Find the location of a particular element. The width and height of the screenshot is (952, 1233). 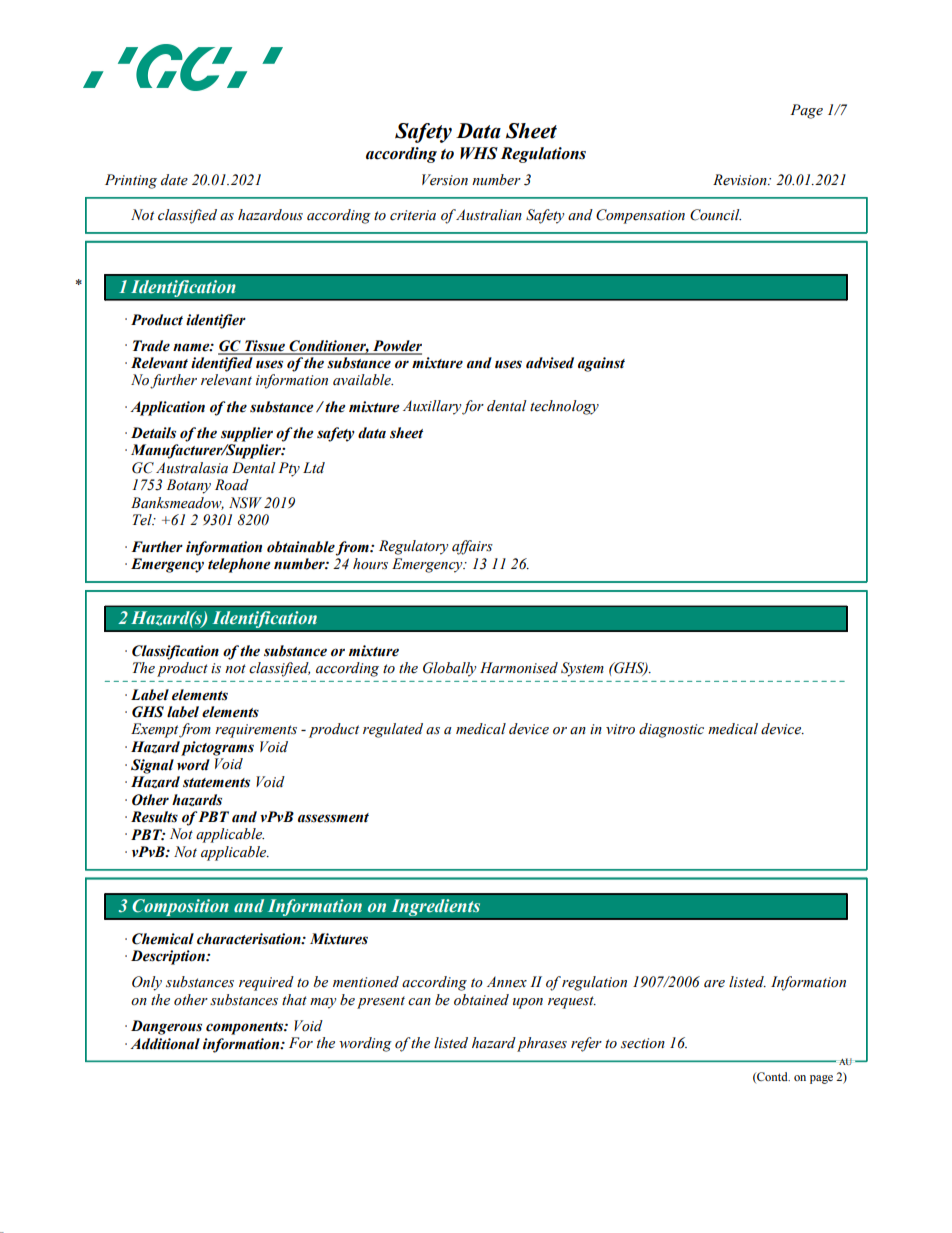

date is located at coordinates (174, 180).
